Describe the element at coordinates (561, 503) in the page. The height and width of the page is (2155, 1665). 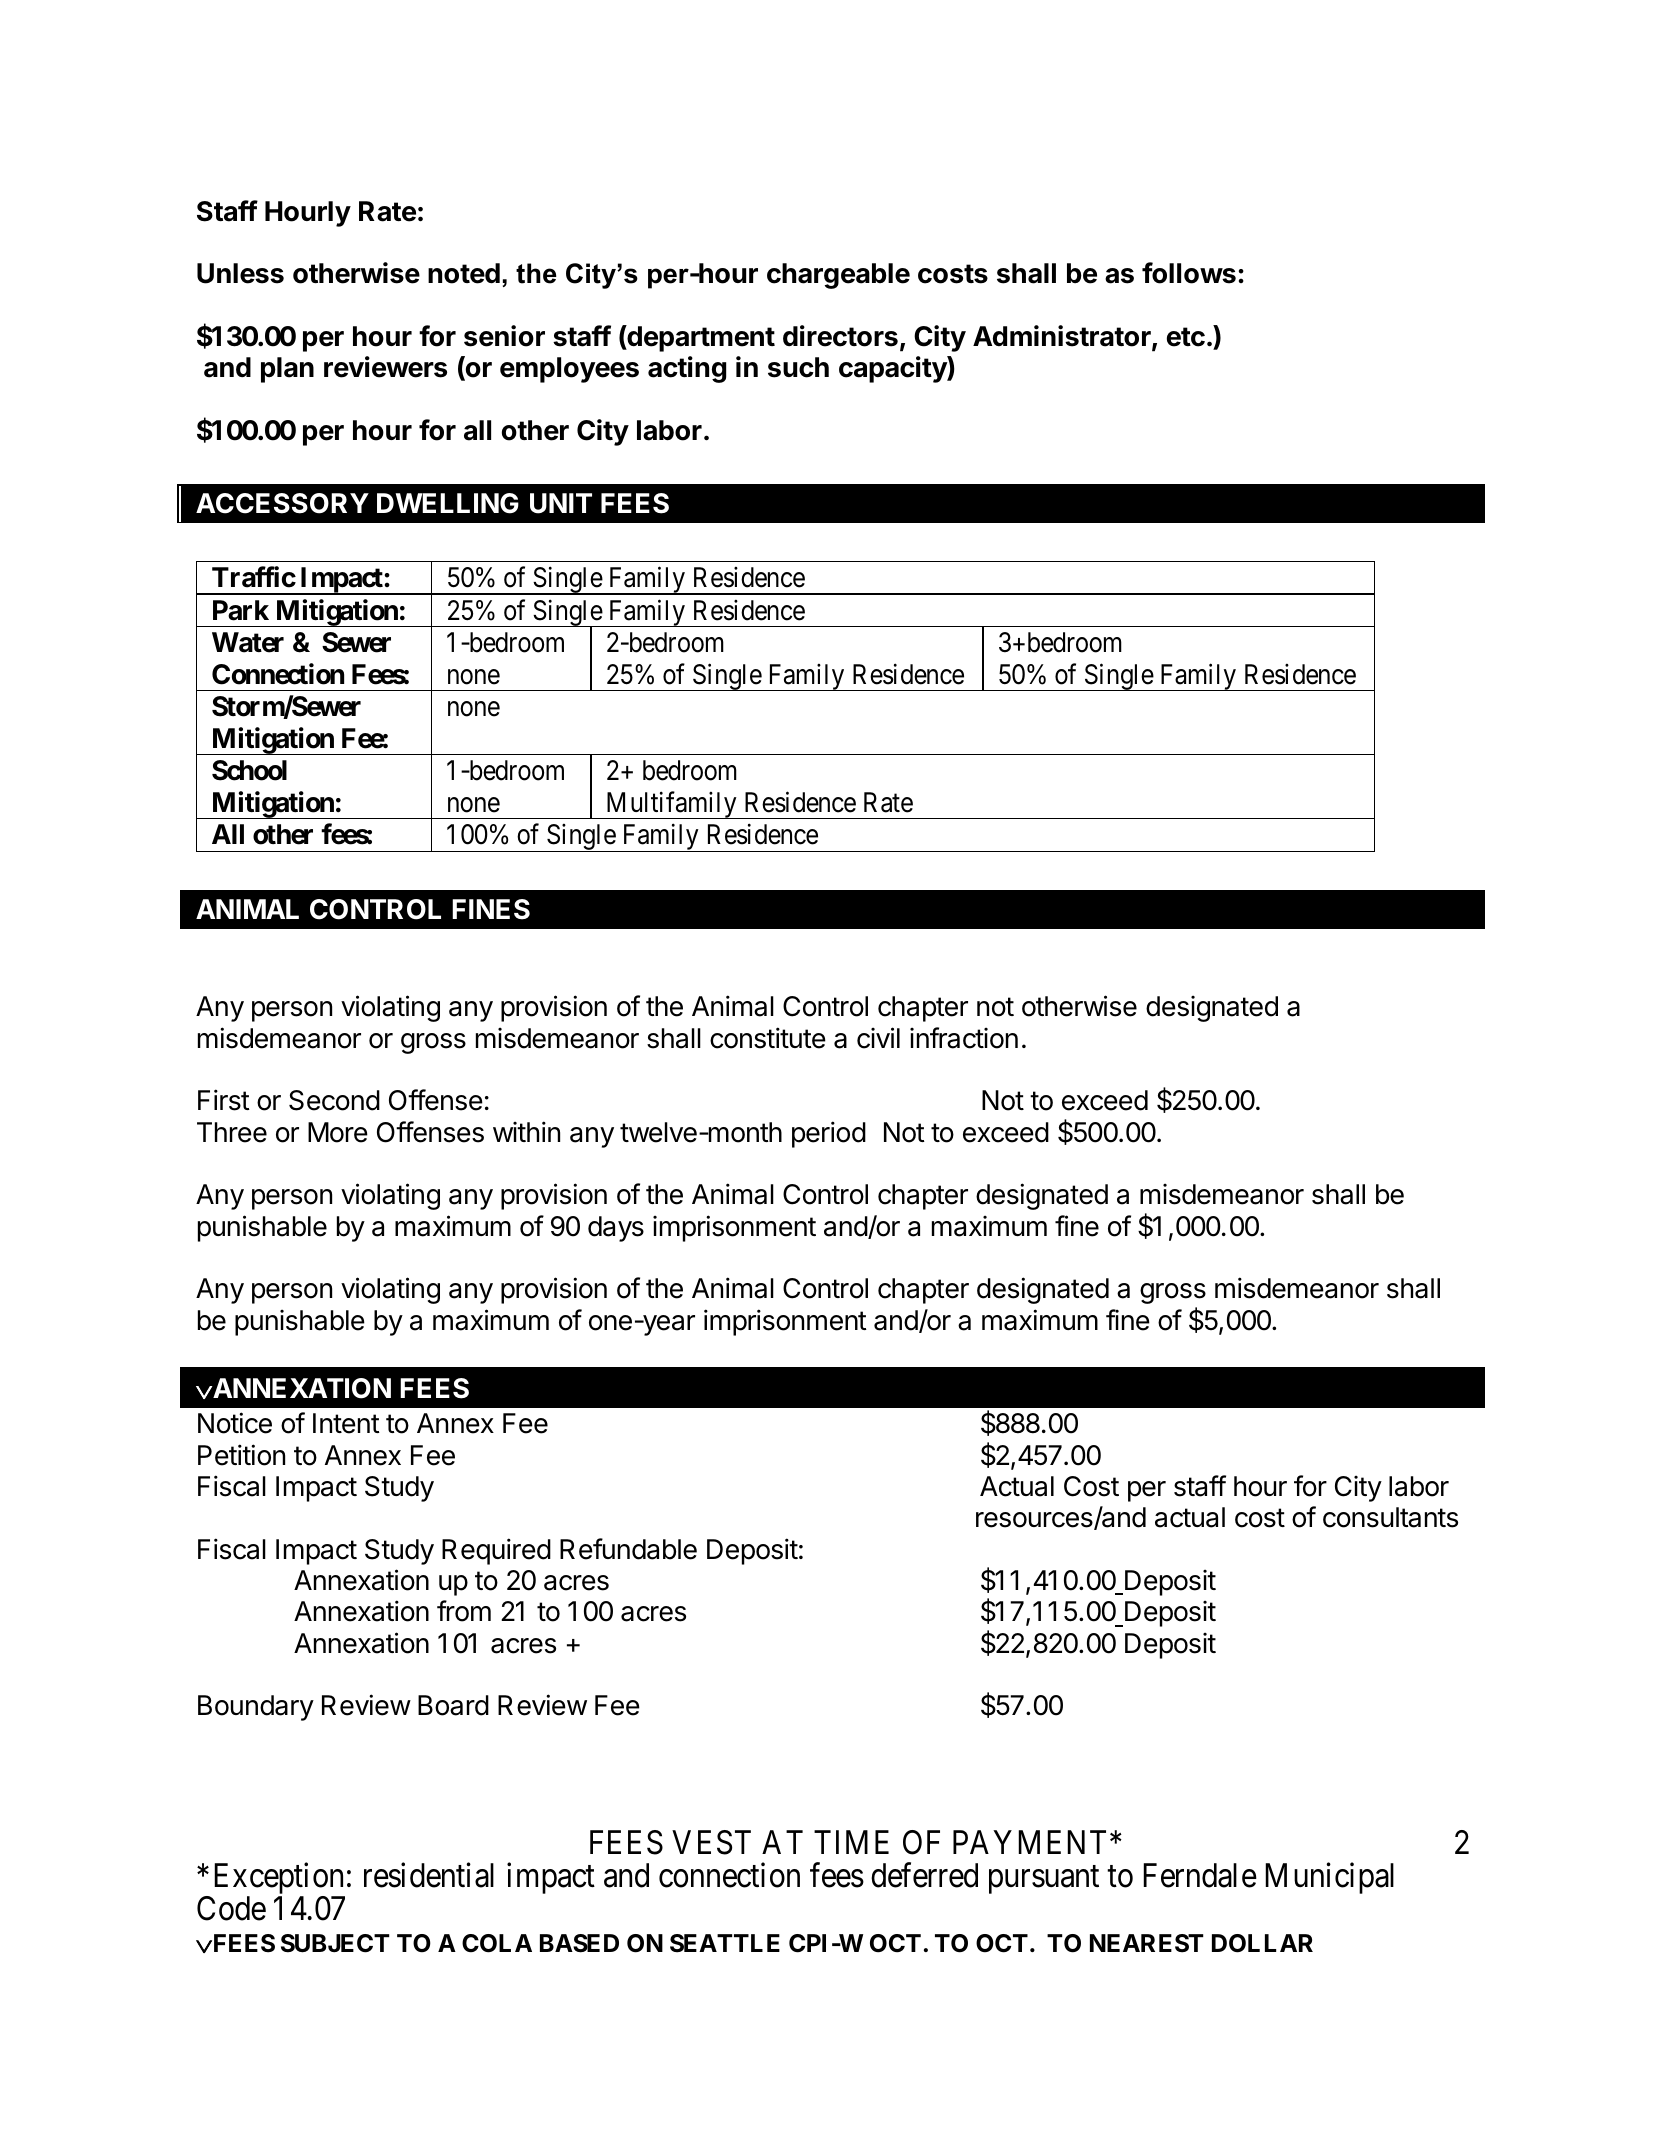
I see `UNIT` at that location.
